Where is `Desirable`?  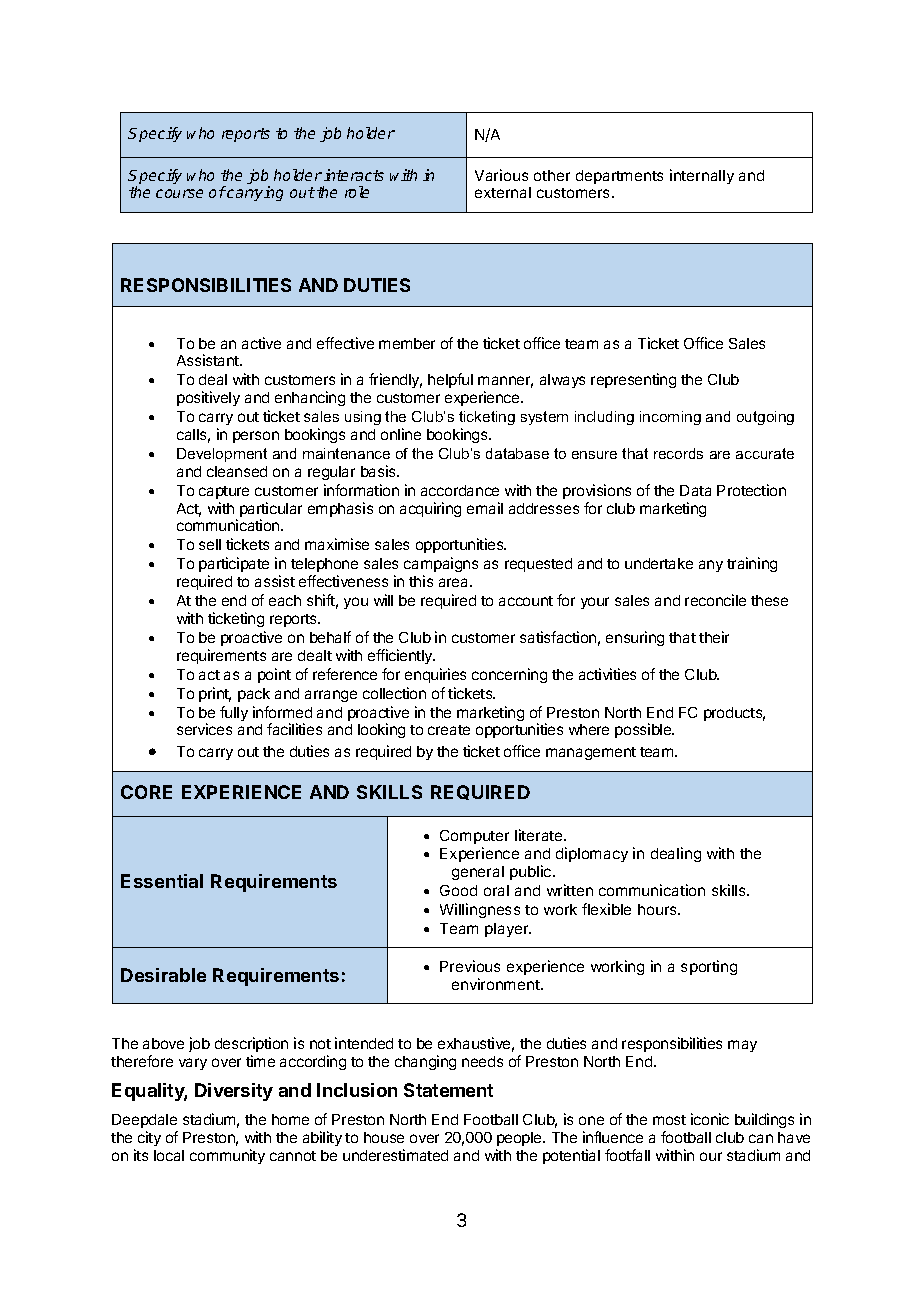 Desirable is located at coordinates (163, 975).
